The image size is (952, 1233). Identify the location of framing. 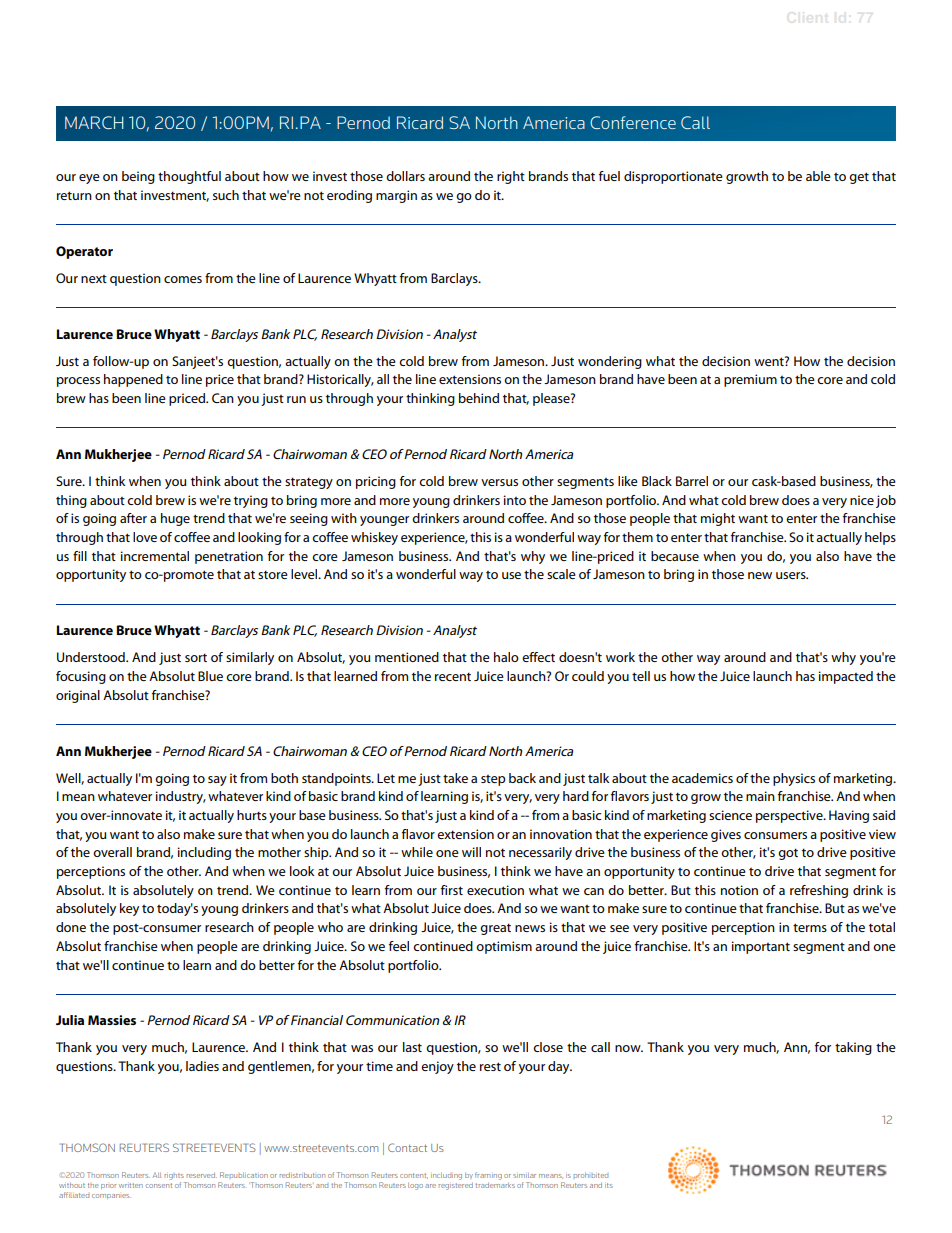
(488, 1176).
